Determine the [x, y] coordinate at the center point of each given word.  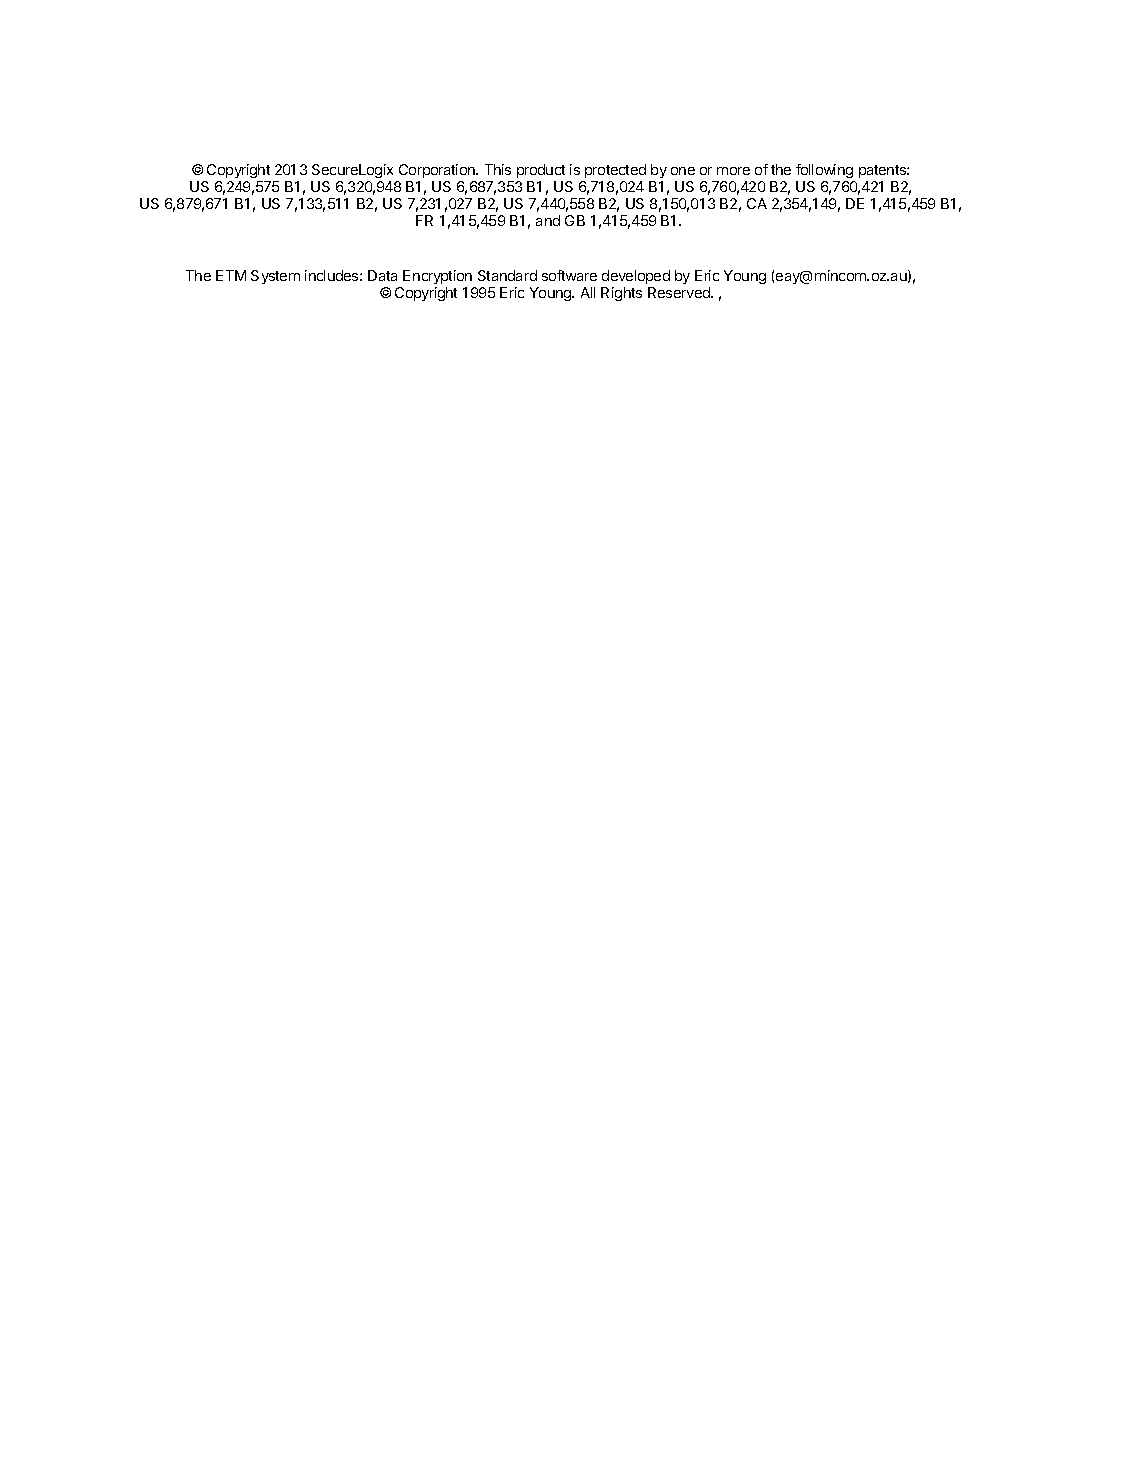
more [733, 171]
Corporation [438, 171]
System [275, 277]
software [569, 275]
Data [382, 275]
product [541, 171]
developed [636, 277]
